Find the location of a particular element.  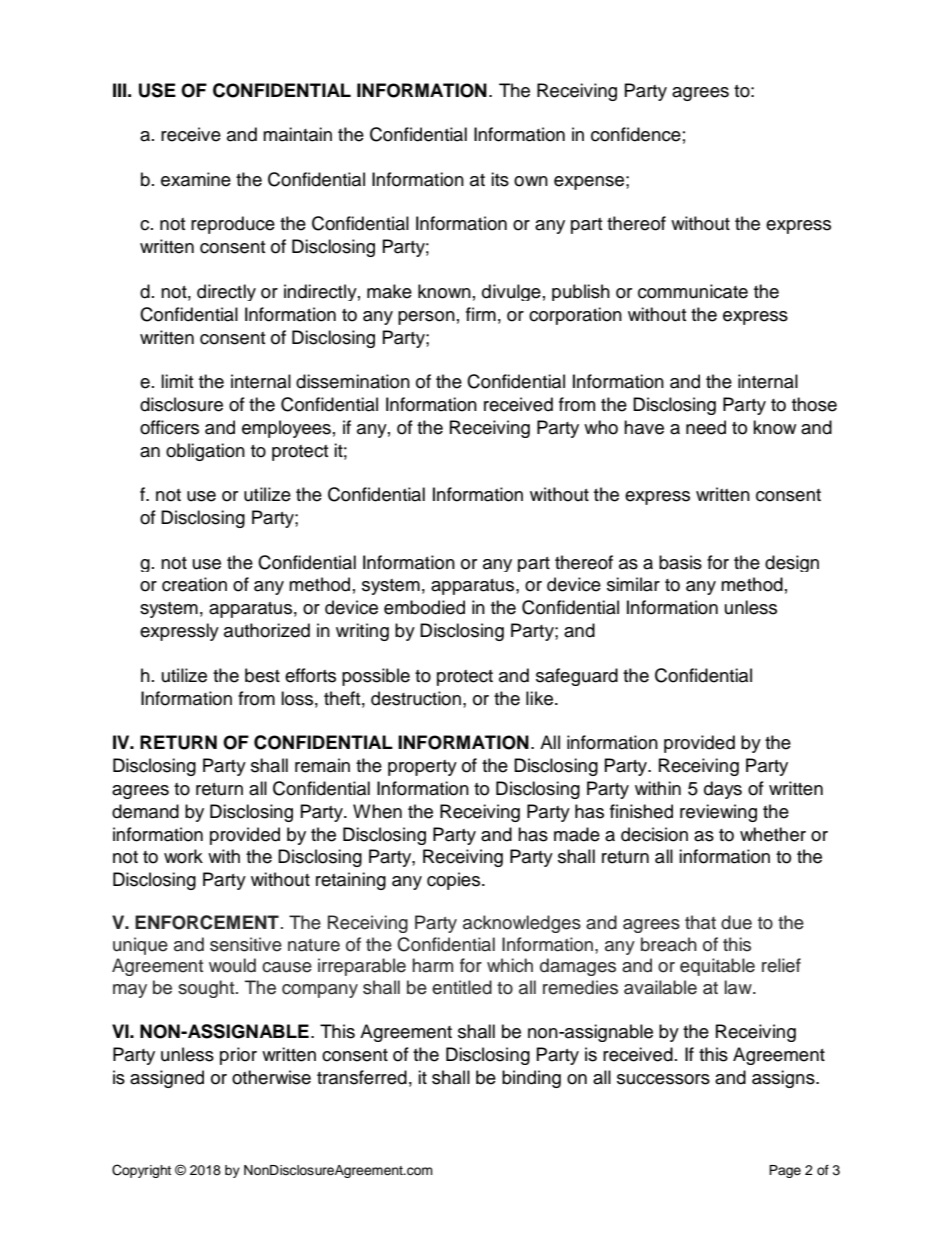

confidence is located at coordinates (636, 134).
